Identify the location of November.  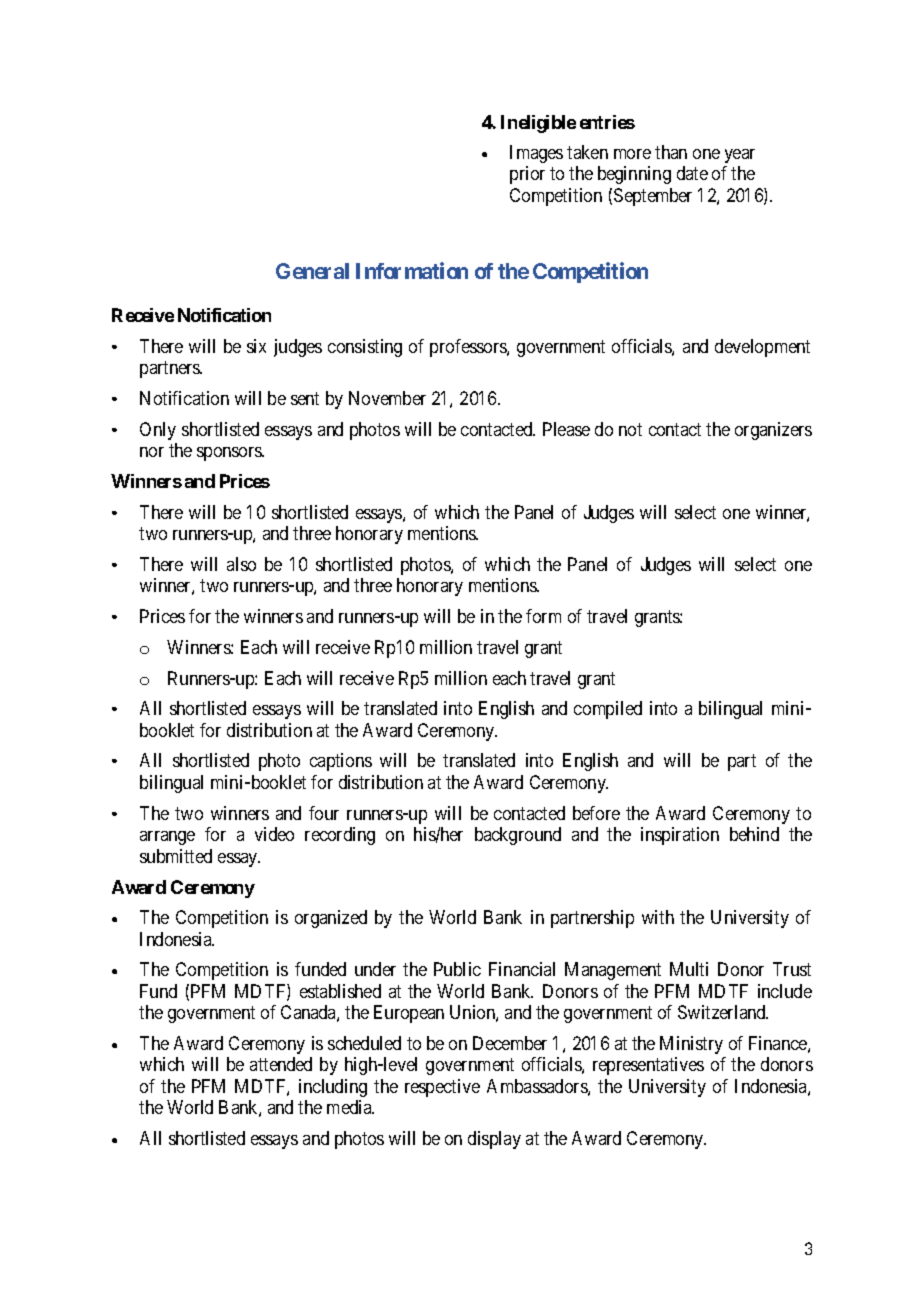
(387, 398).
